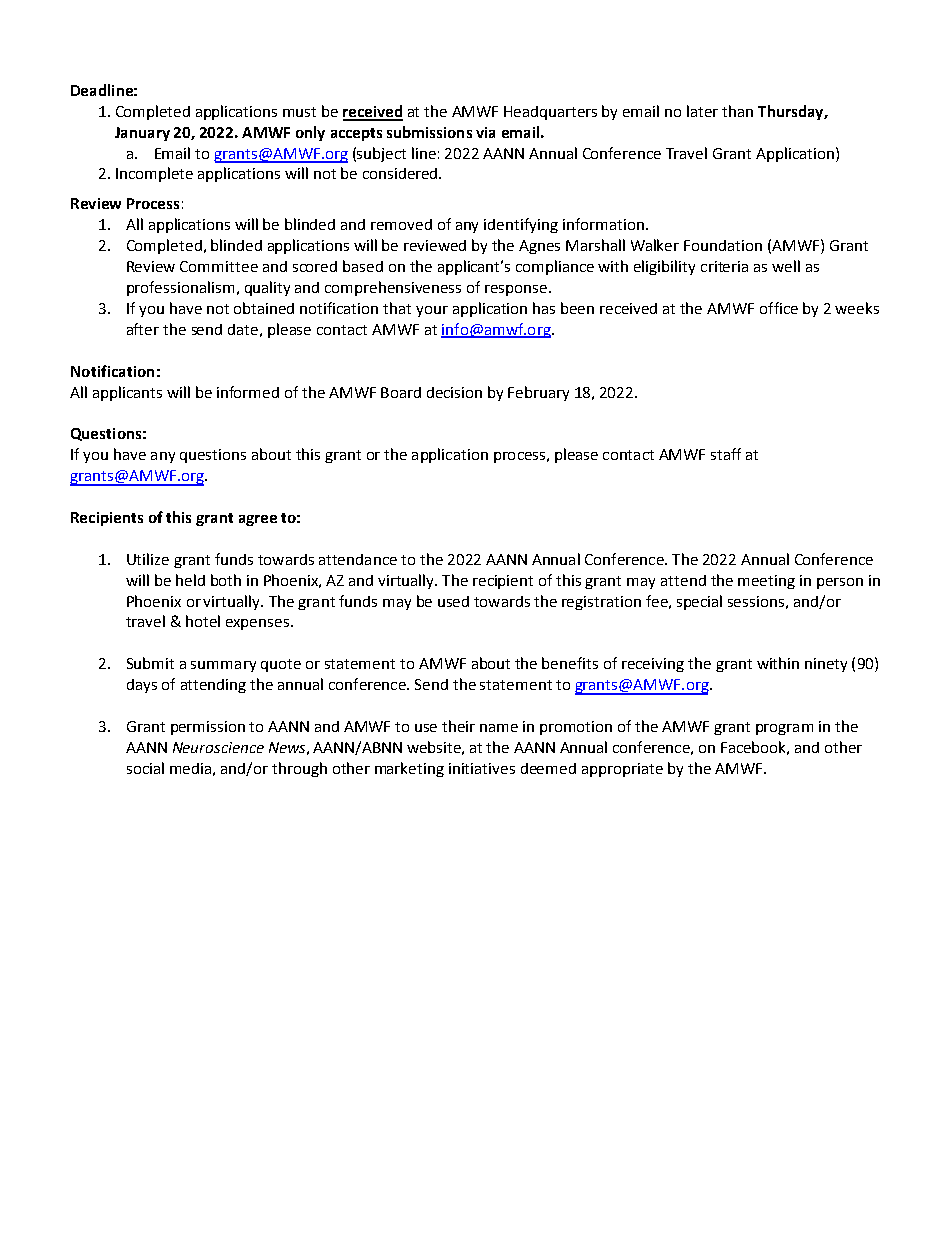 The image size is (952, 1233). I want to click on than, so click(737, 111).
